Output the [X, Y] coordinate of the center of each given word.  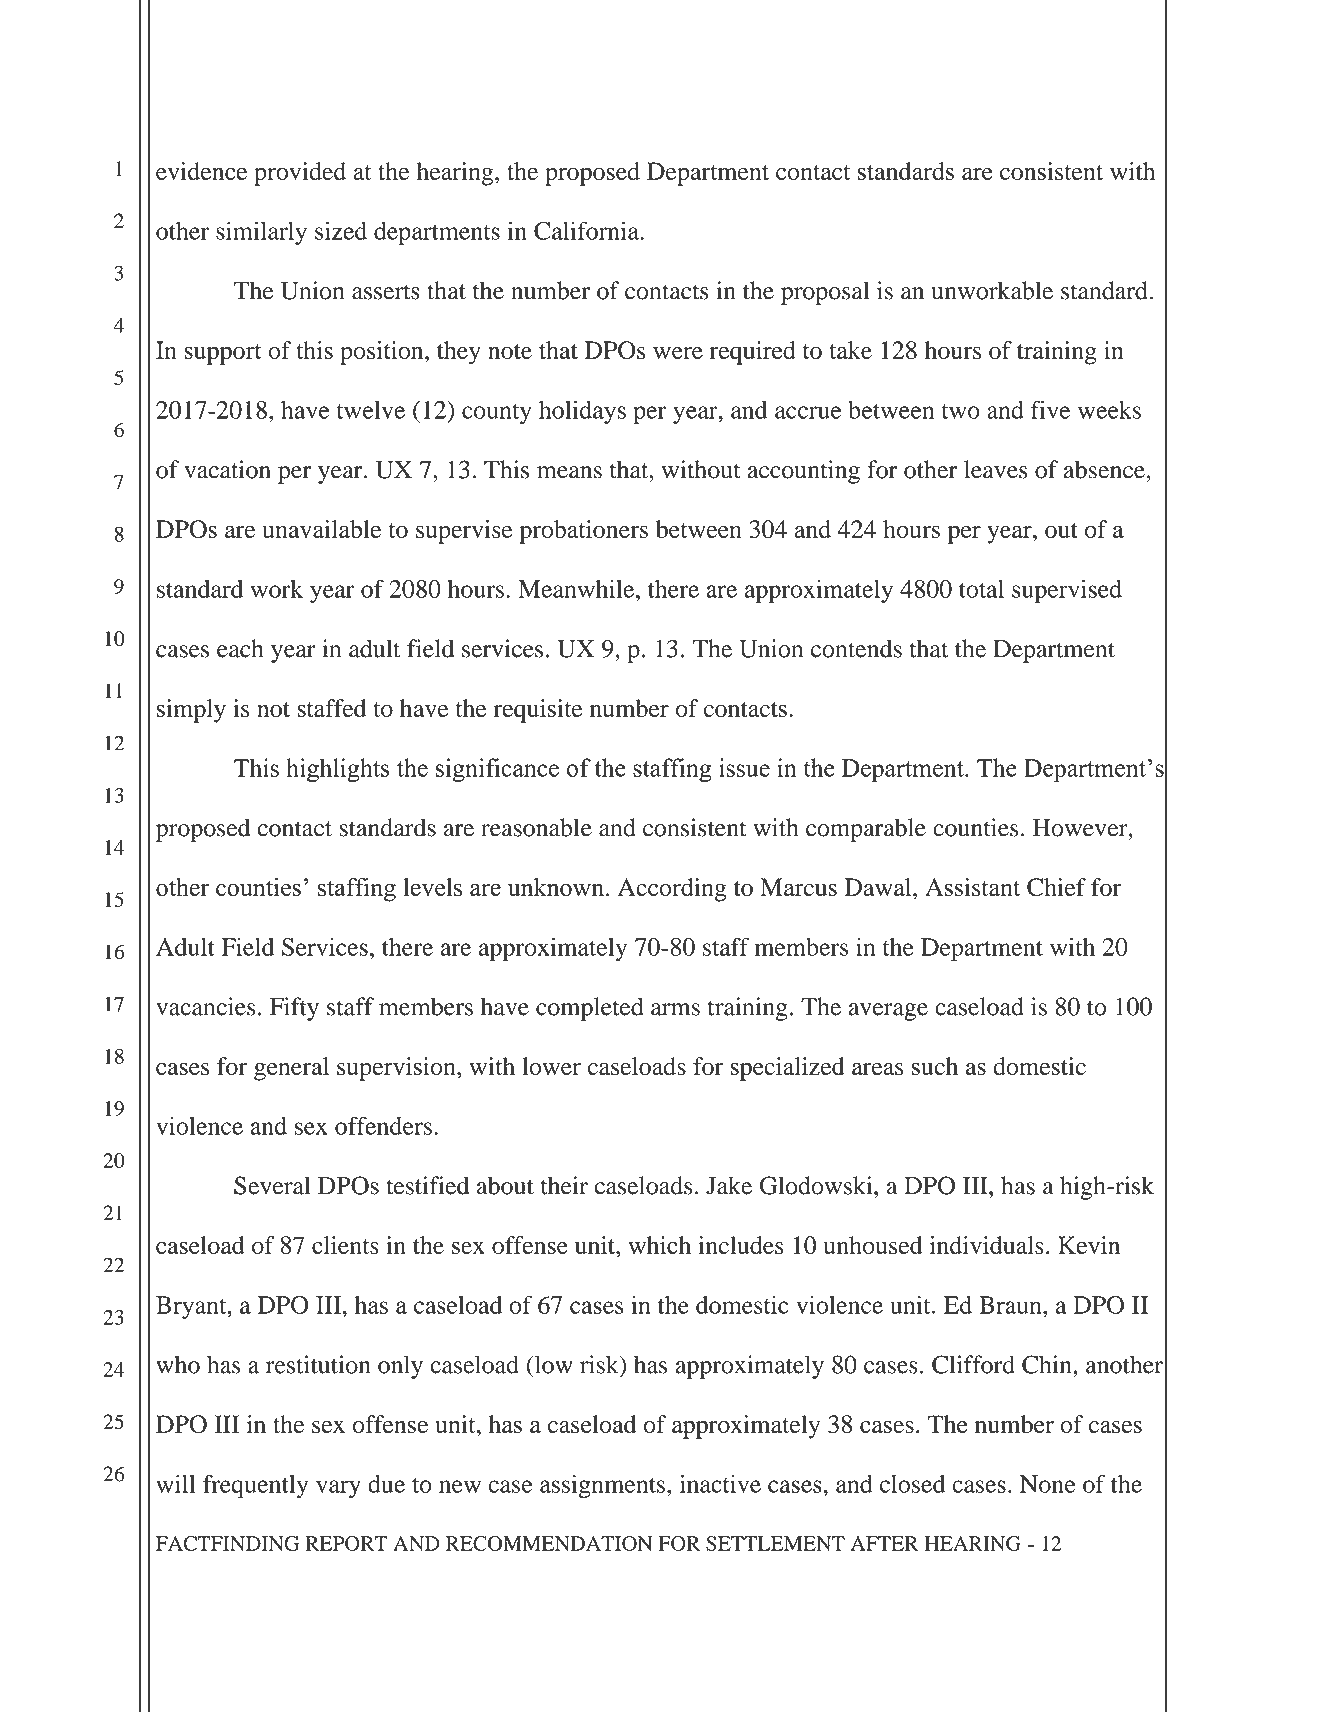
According [672, 890]
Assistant [972, 887]
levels [432, 887]
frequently [255, 1486]
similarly [261, 233]
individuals [987, 1245]
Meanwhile [576, 589]
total [981, 589]
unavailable [321, 529]
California [587, 230]
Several [272, 1185]
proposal [825, 293]
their [564, 1185]
